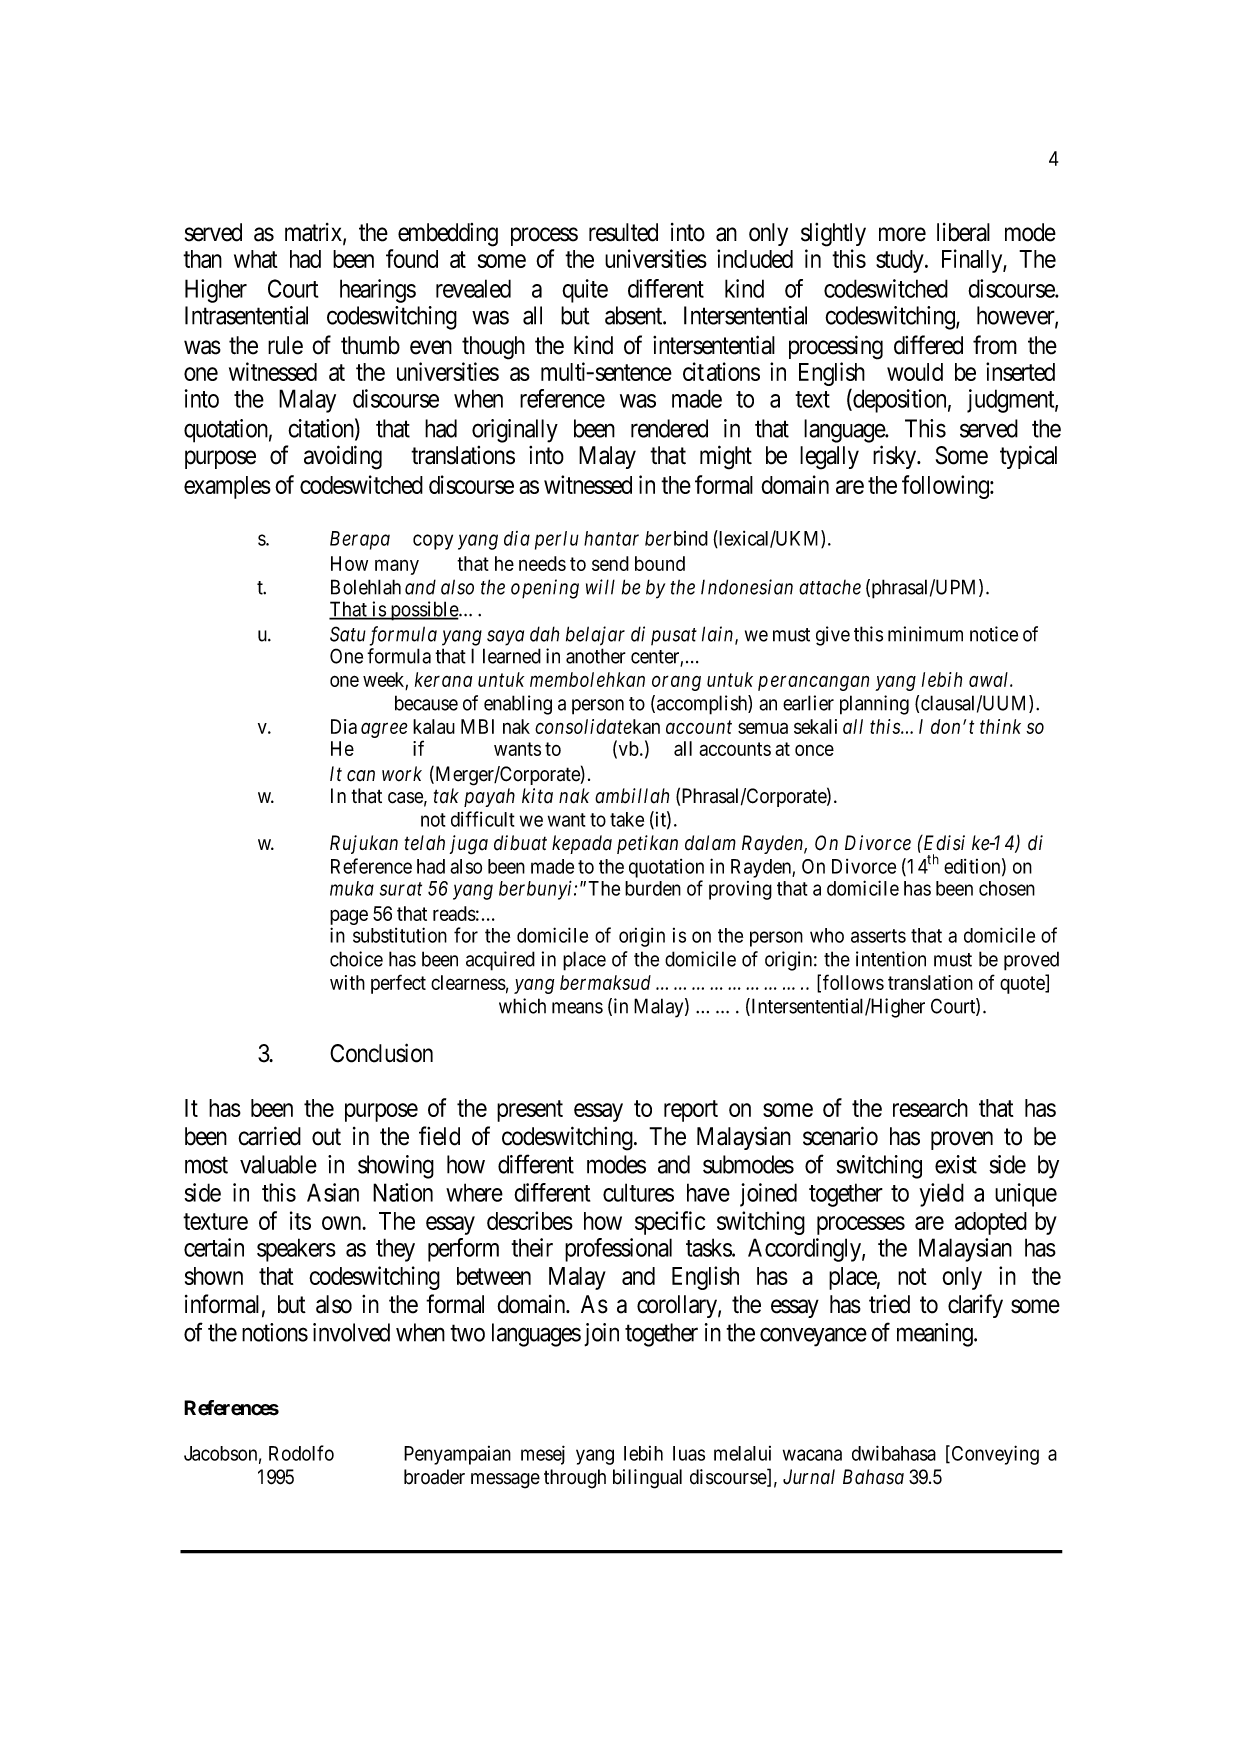 This page has height=1762, width=1247. I want to click on minimum, so click(925, 634).
